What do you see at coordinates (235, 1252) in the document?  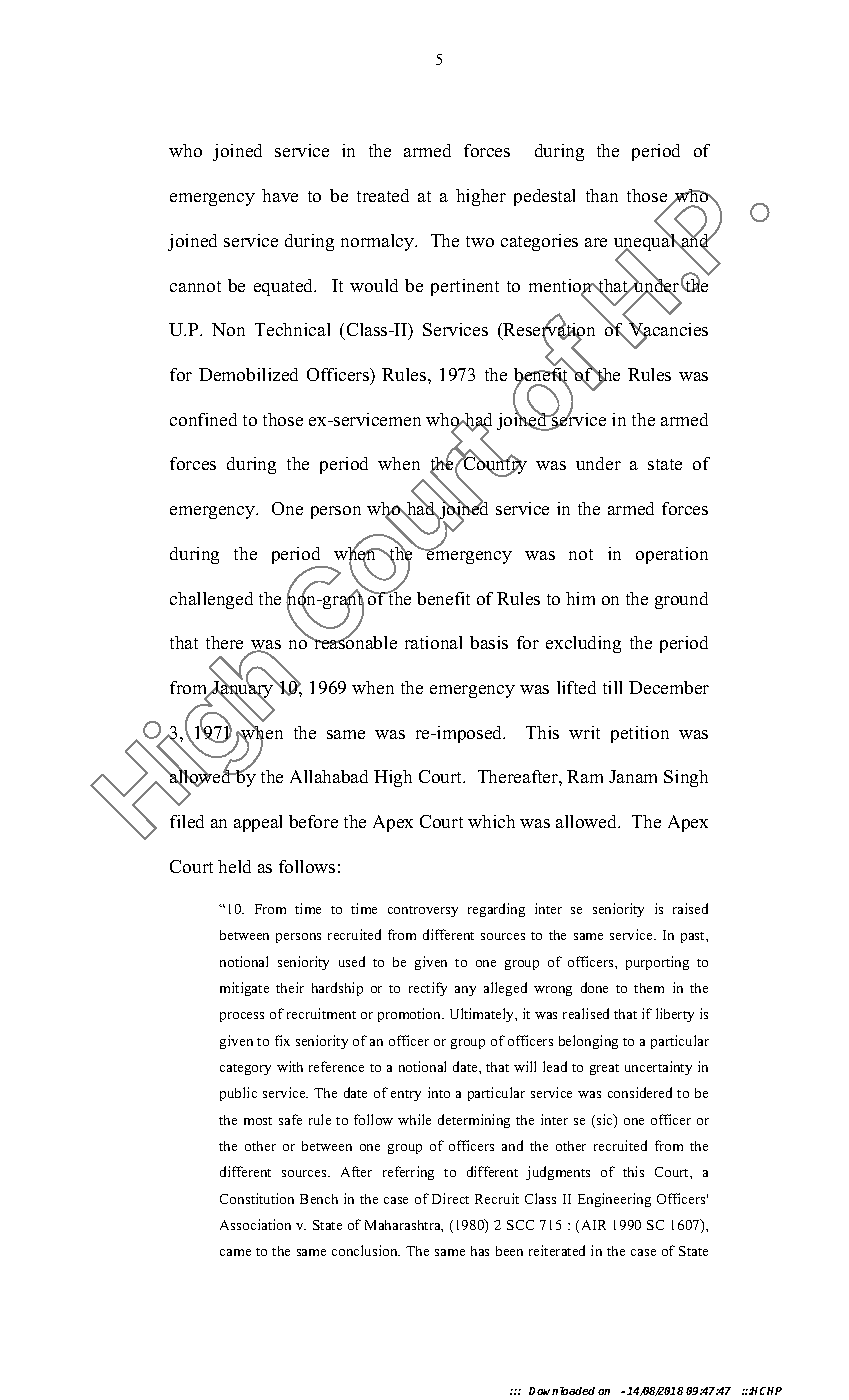 I see `came` at bounding box center [235, 1252].
